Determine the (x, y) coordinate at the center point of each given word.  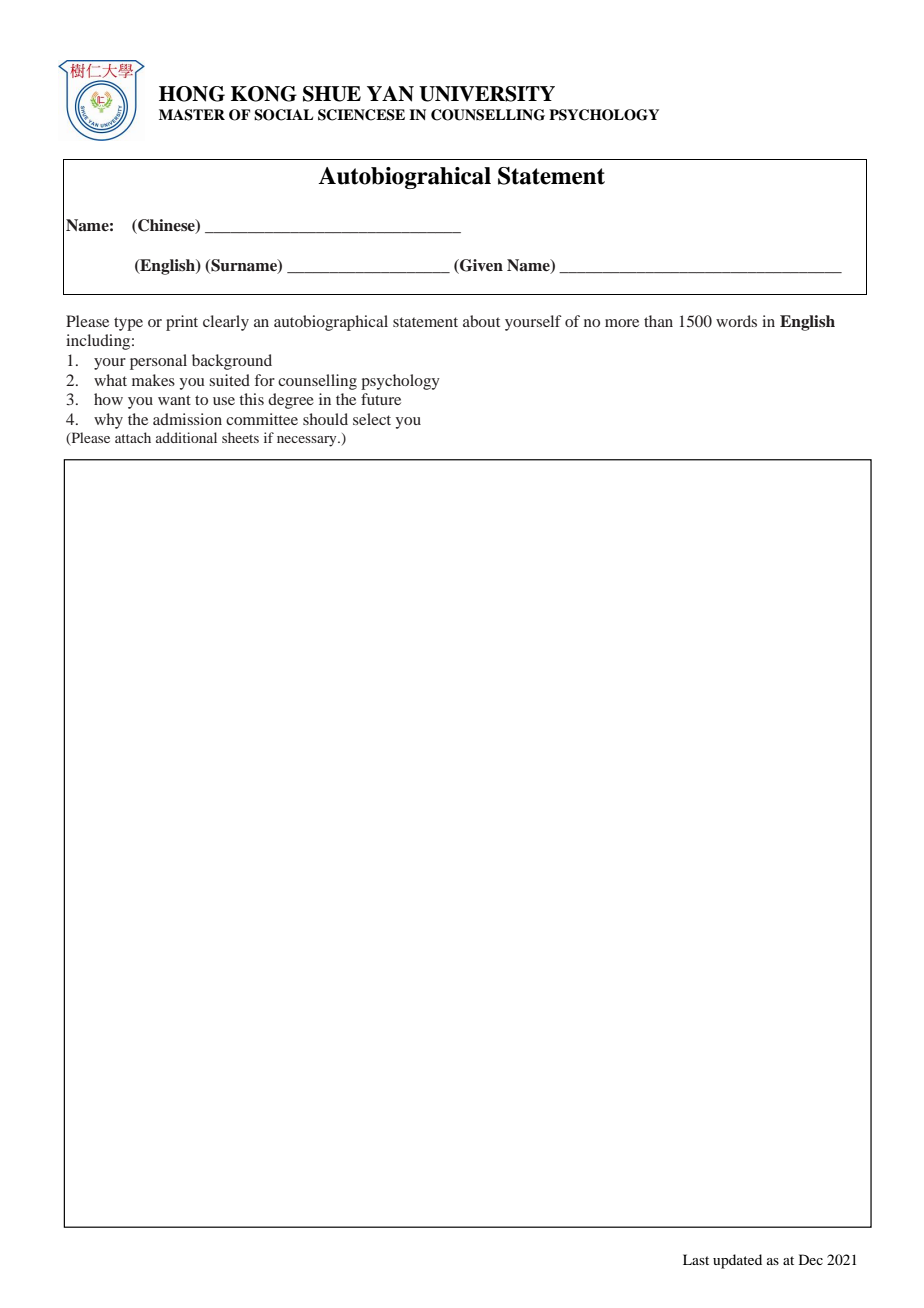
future (381, 399)
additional (186, 437)
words (736, 321)
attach (133, 437)
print (182, 323)
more (622, 323)
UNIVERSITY (487, 94)
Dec (811, 1259)
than (658, 321)
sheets (240, 437)
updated (737, 1261)
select (372, 419)
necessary (308, 441)
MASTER (192, 115)
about (481, 321)
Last (696, 1259)
